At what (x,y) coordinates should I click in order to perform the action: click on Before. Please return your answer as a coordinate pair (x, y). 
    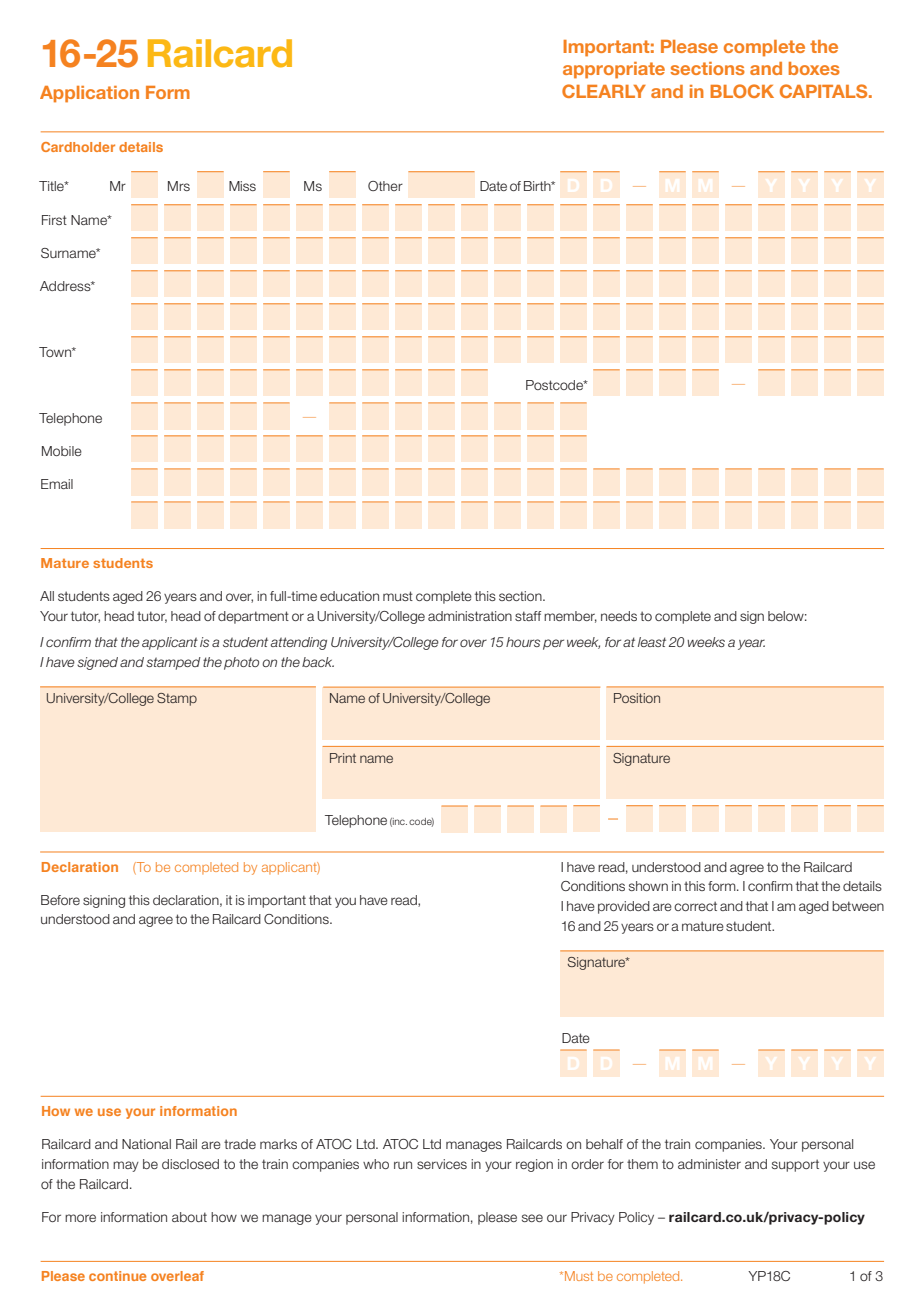
    Looking at the image, I should click on (60, 900).
